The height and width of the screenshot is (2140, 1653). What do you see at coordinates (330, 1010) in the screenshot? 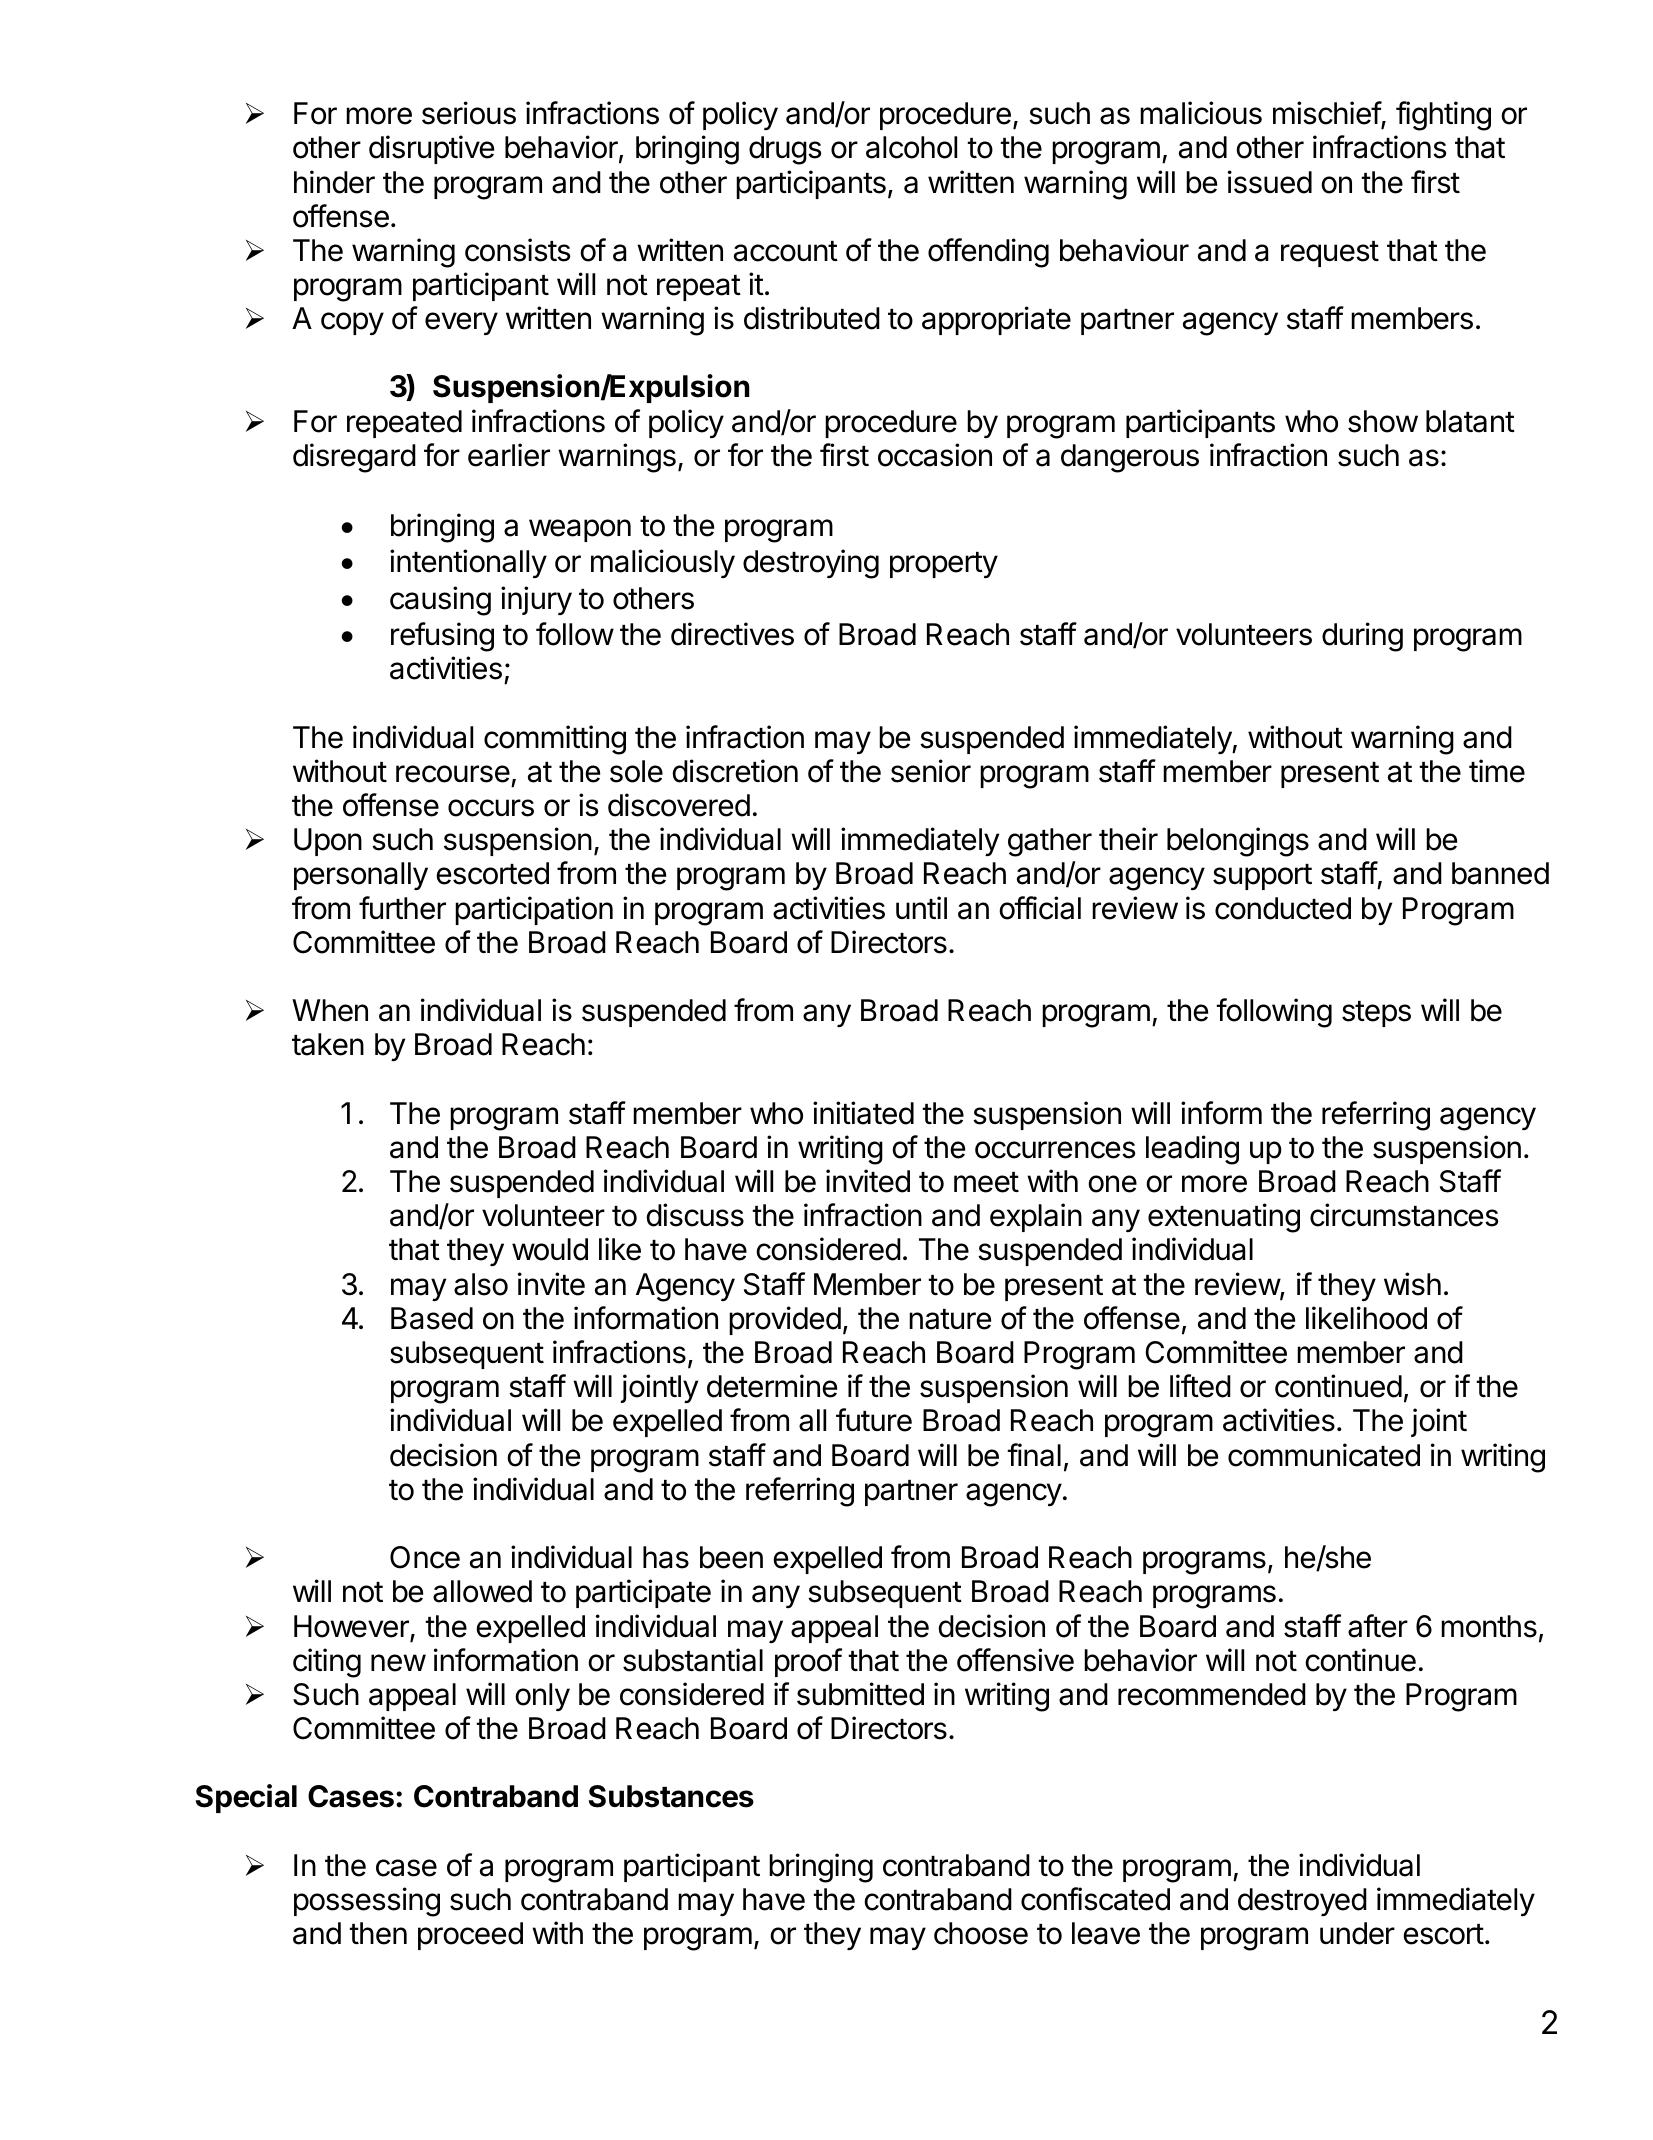
I see `When` at bounding box center [330, 1010].
